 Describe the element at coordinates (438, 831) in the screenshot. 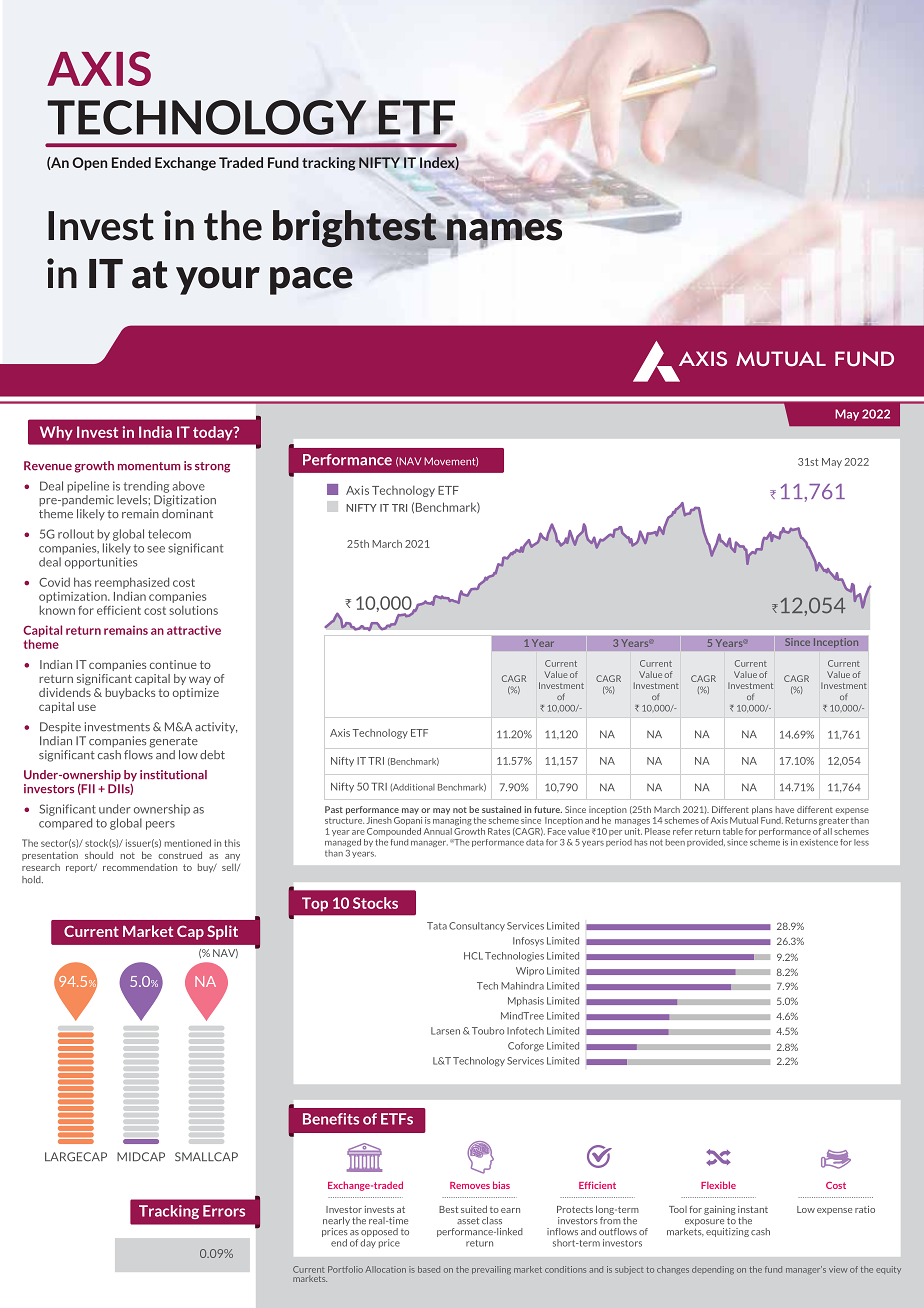

I see `Annual` at that location.
